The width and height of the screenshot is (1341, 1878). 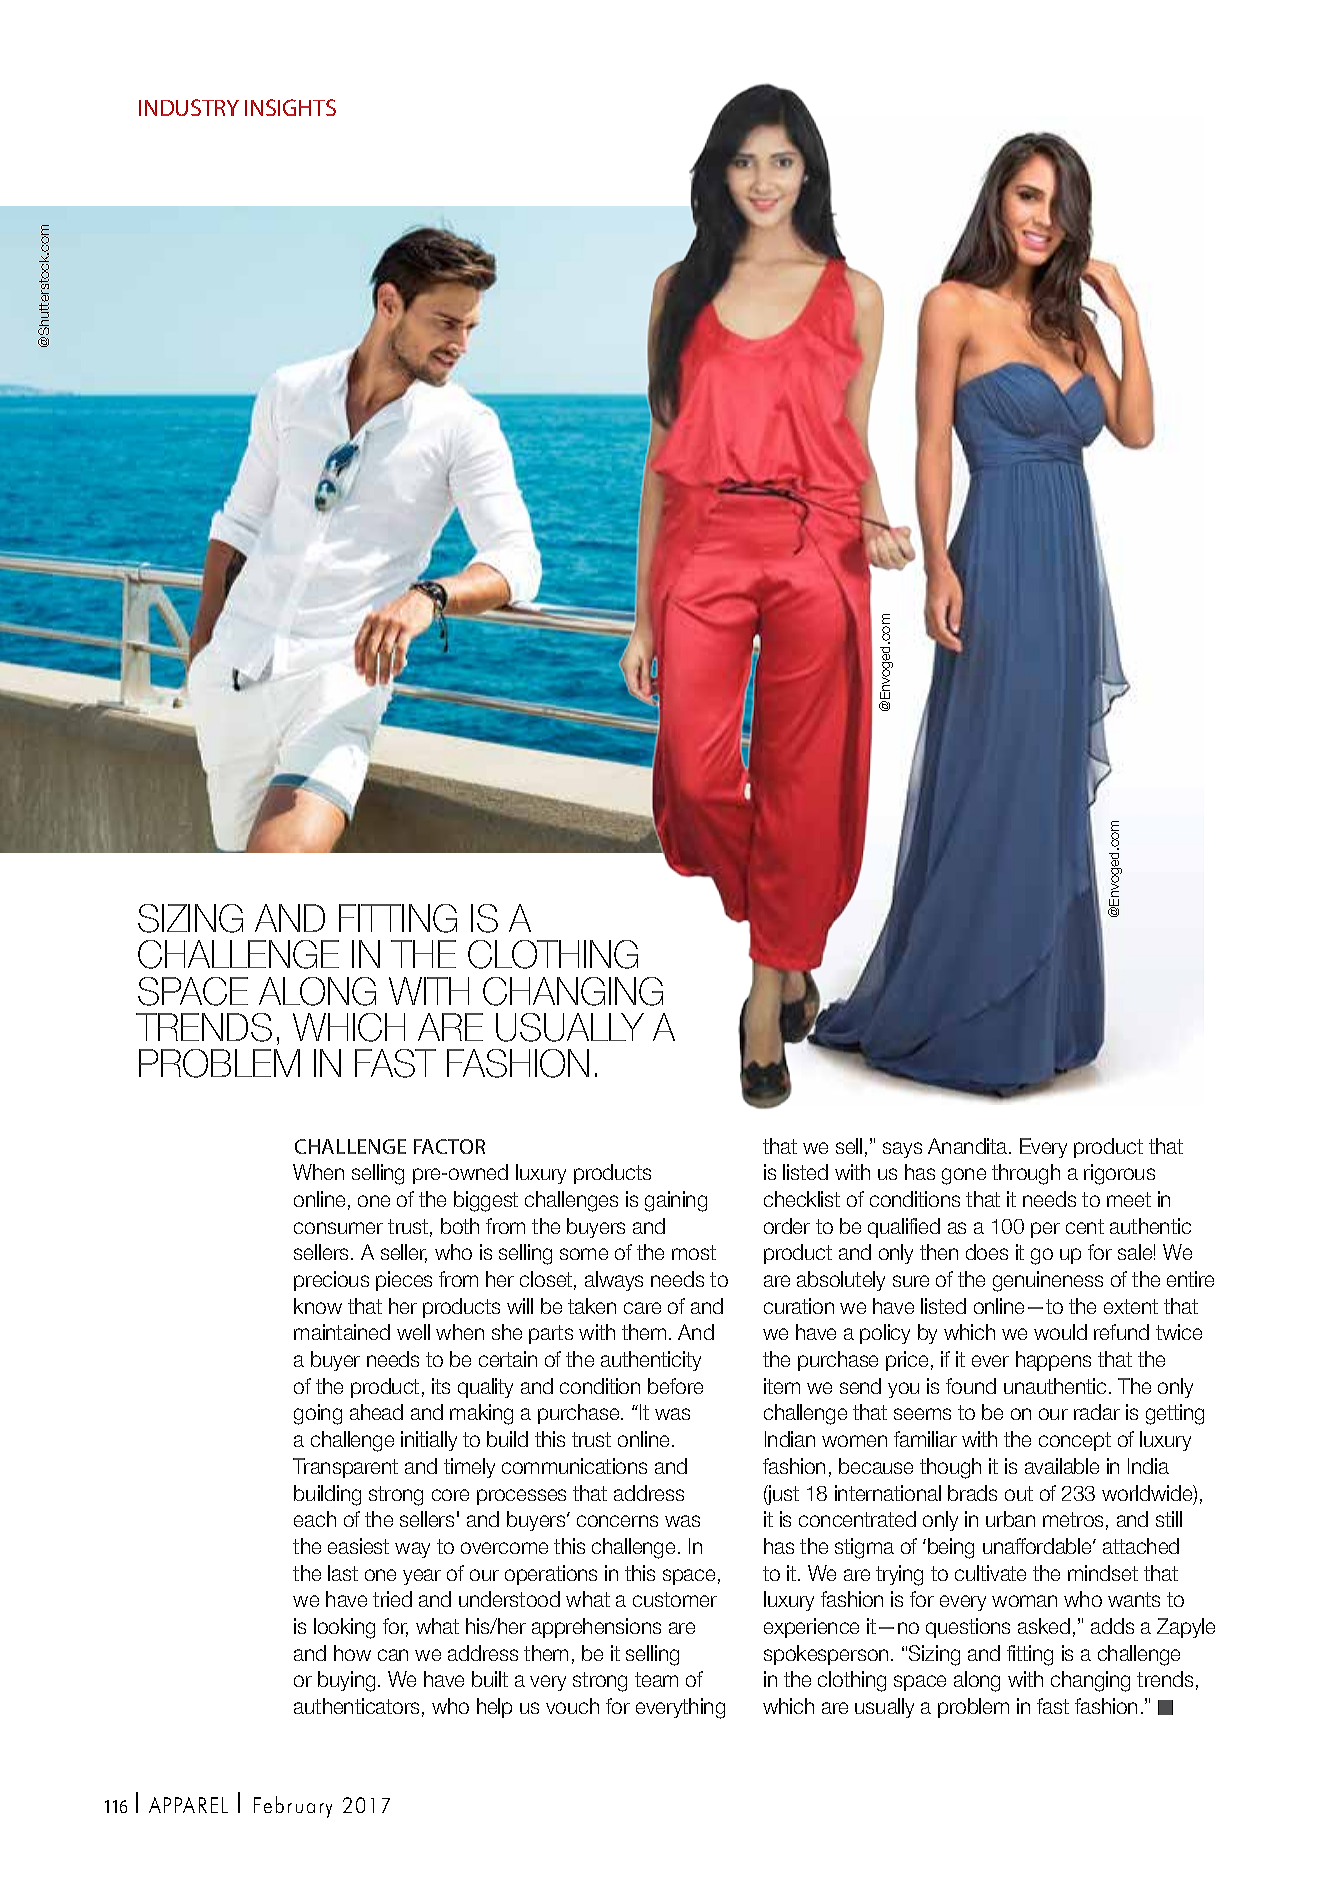 I want to click on through, so click(x=1026, y=1174).
